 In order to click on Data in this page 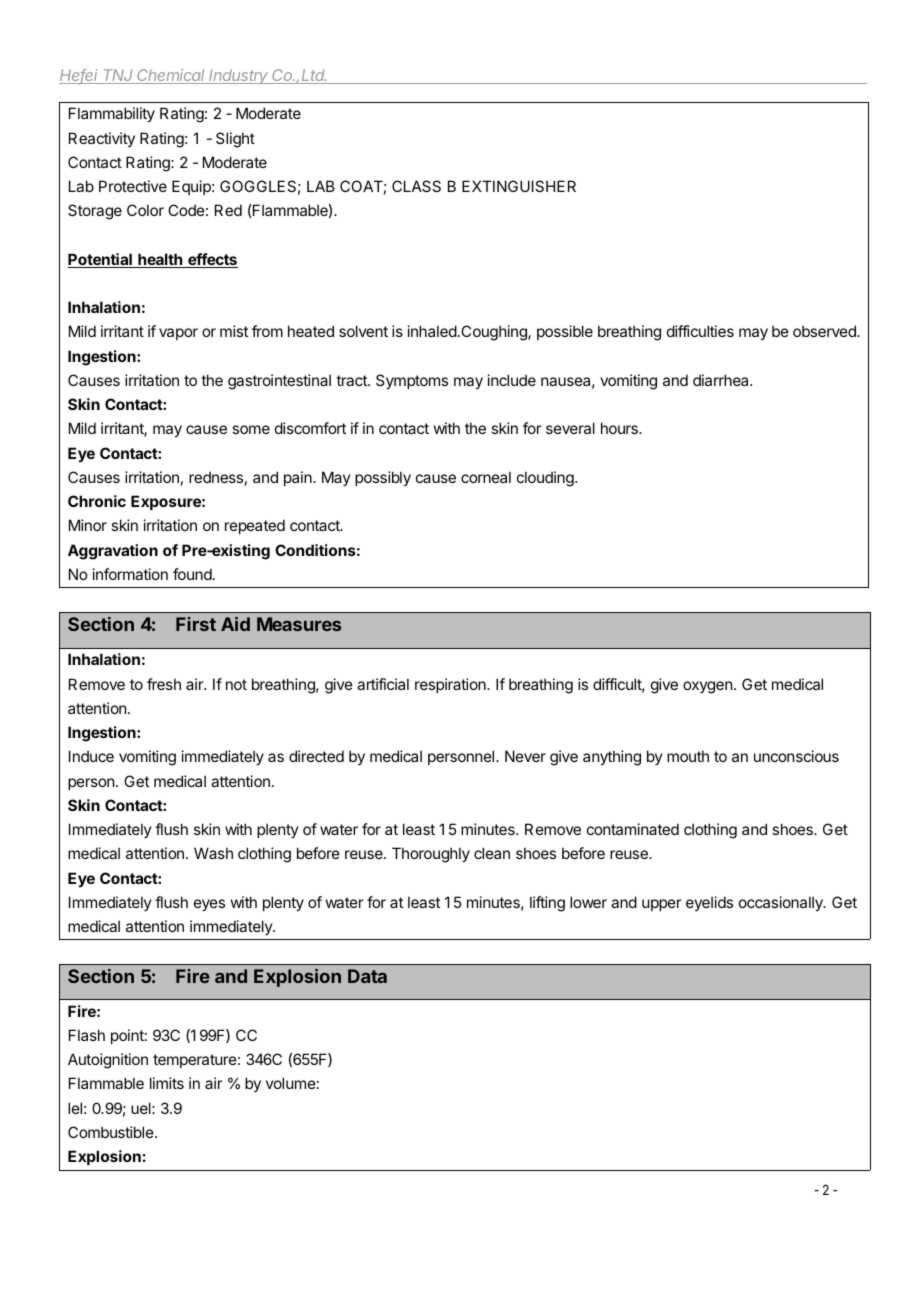, I will do `click(367, 976)`.
